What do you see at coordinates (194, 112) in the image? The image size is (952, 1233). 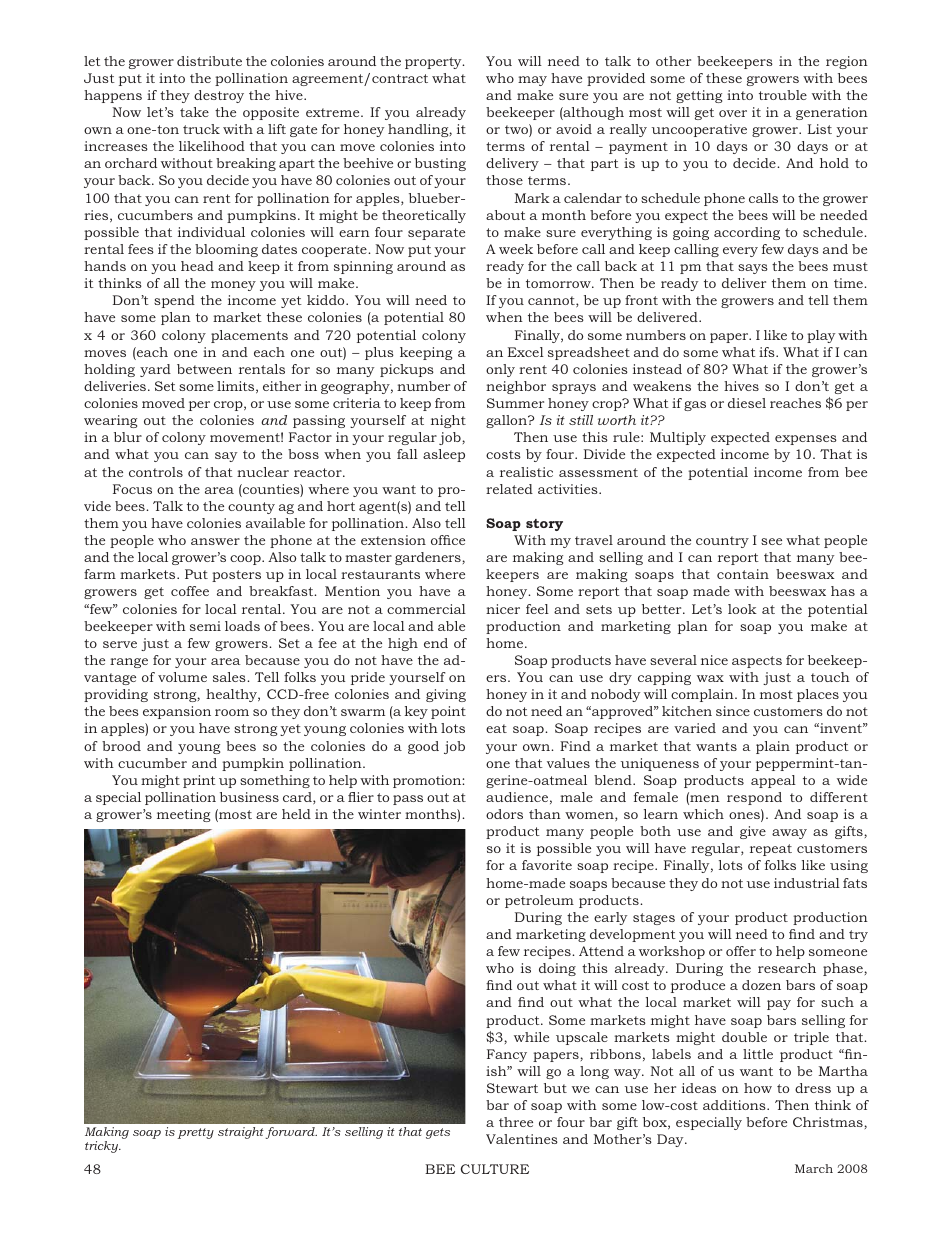 I see `take` at bounding box center [194, 112].
